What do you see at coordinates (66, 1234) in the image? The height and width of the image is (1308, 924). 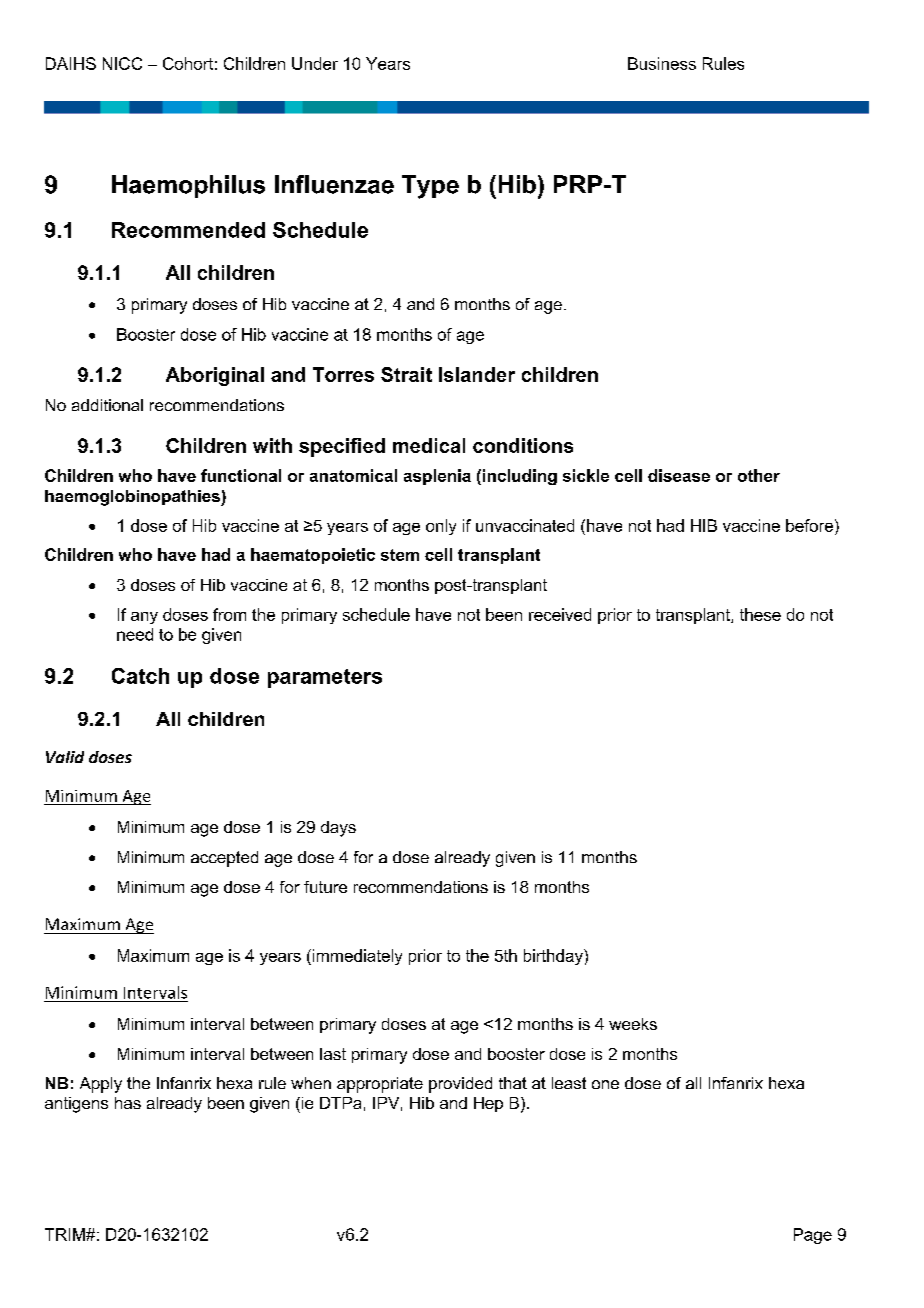 I see `TRIM` at bounding box center [66, 1234].
